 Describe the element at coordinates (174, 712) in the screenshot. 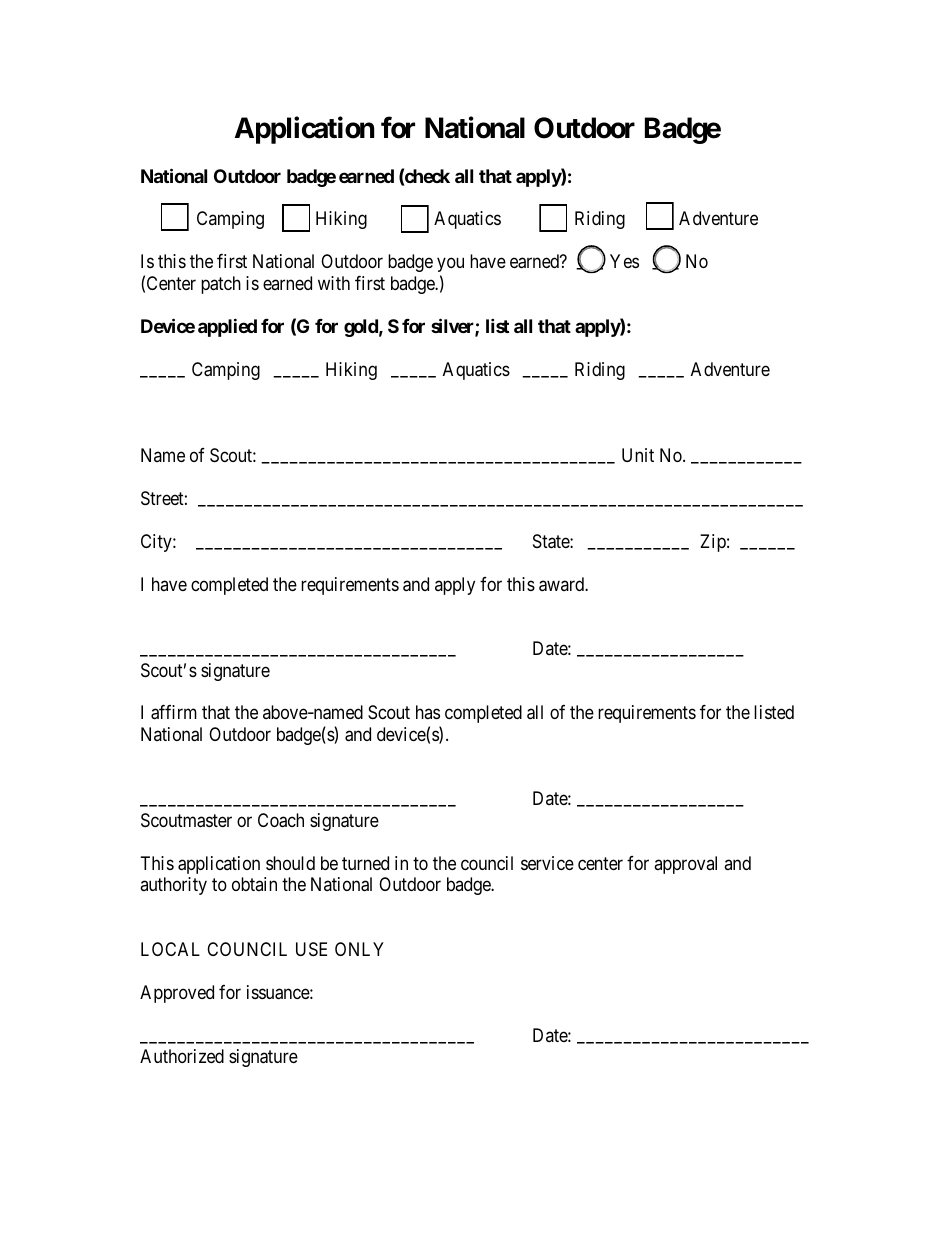

I see `affirm` at that location.
